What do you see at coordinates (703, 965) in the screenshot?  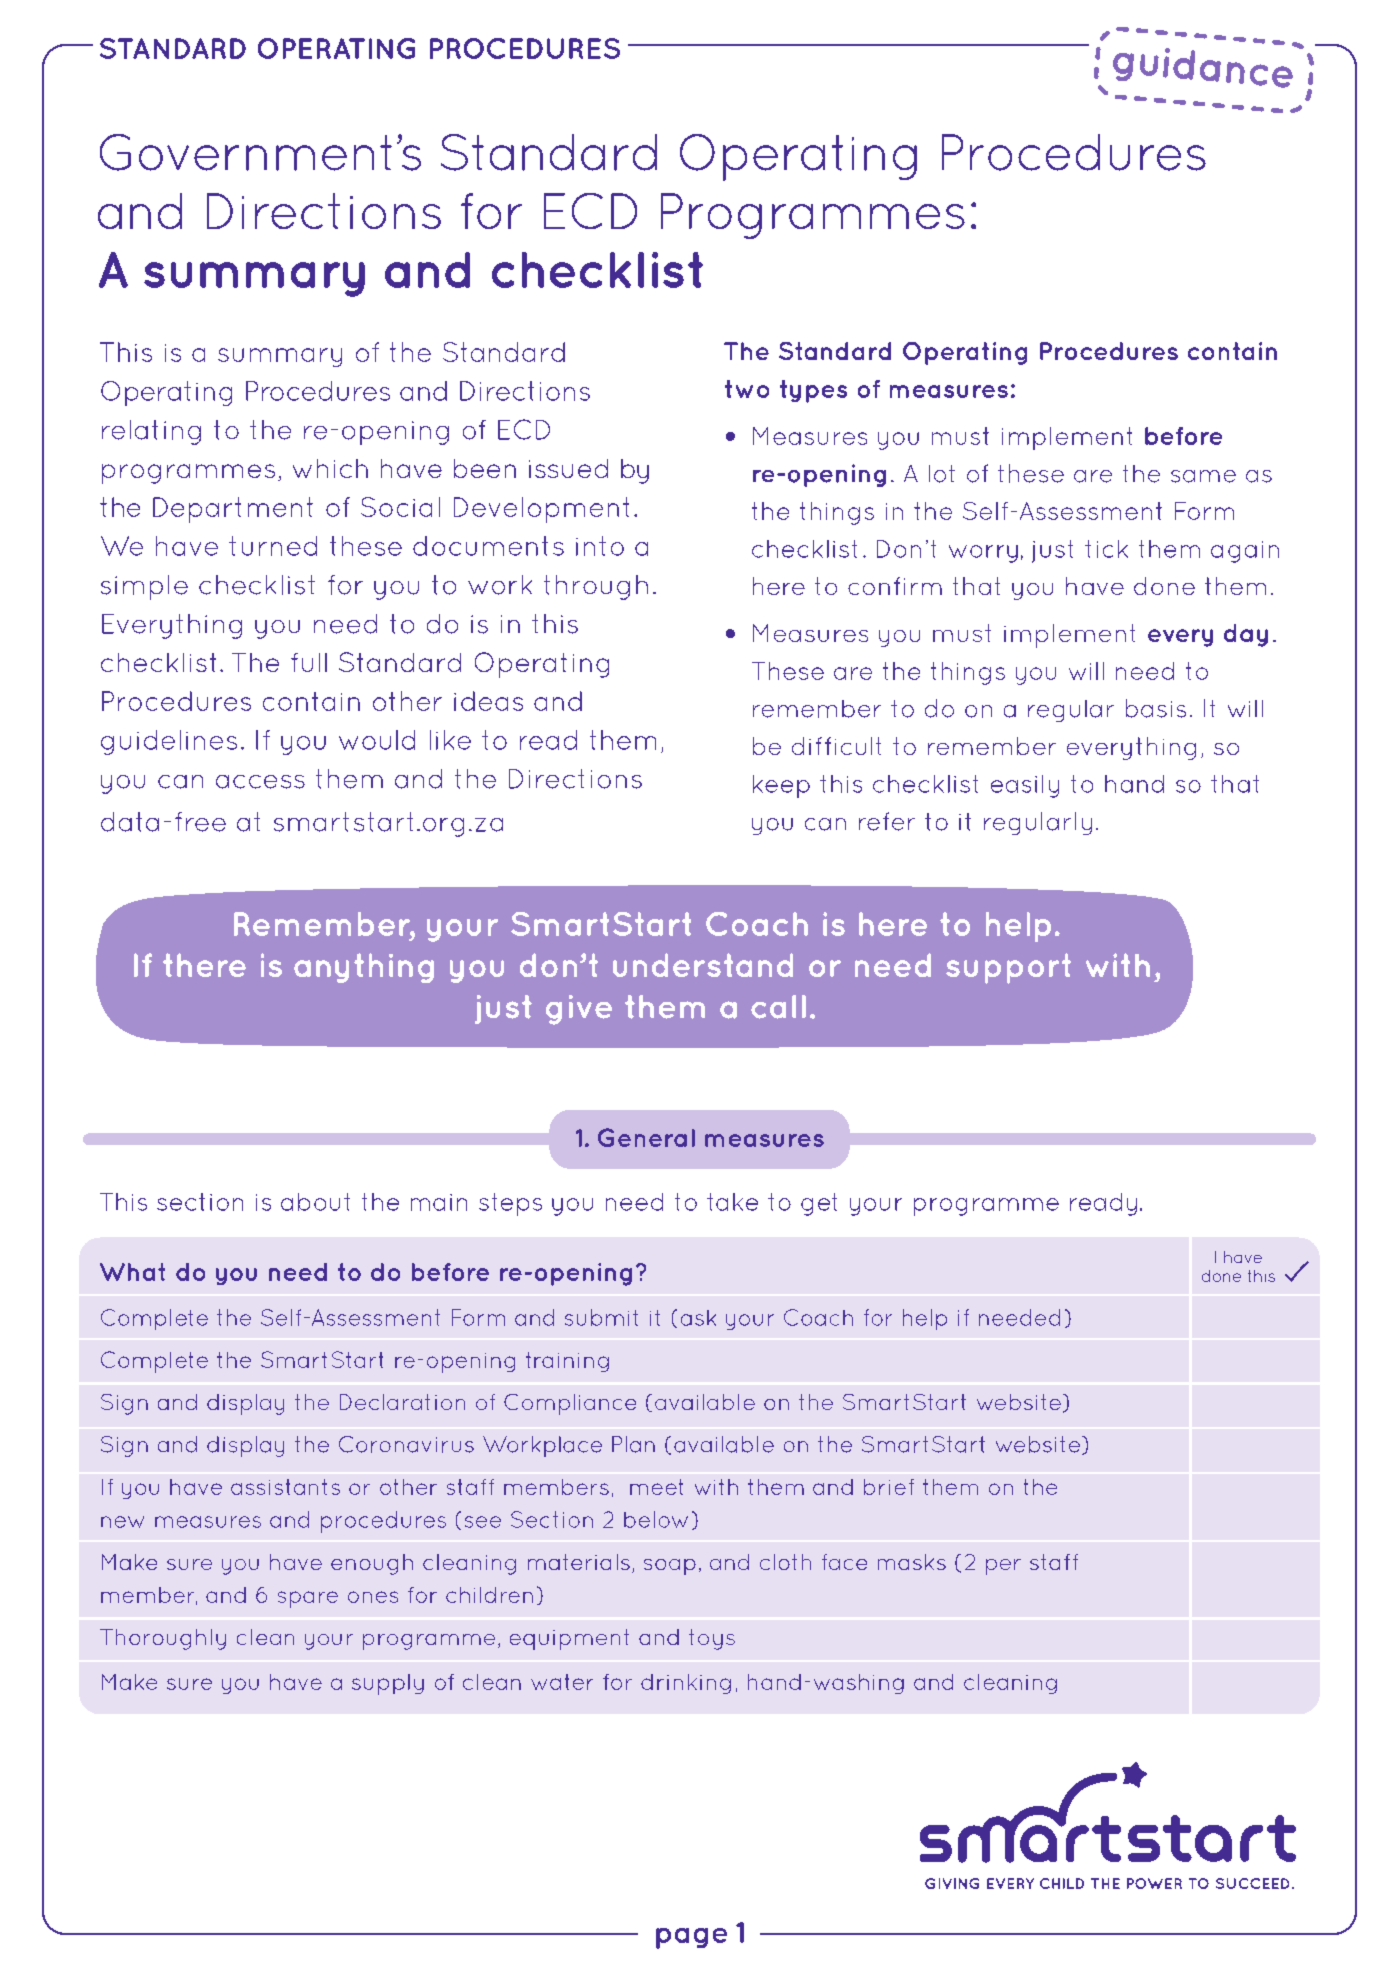 I see `understand` at bounding box center [703, 965].
